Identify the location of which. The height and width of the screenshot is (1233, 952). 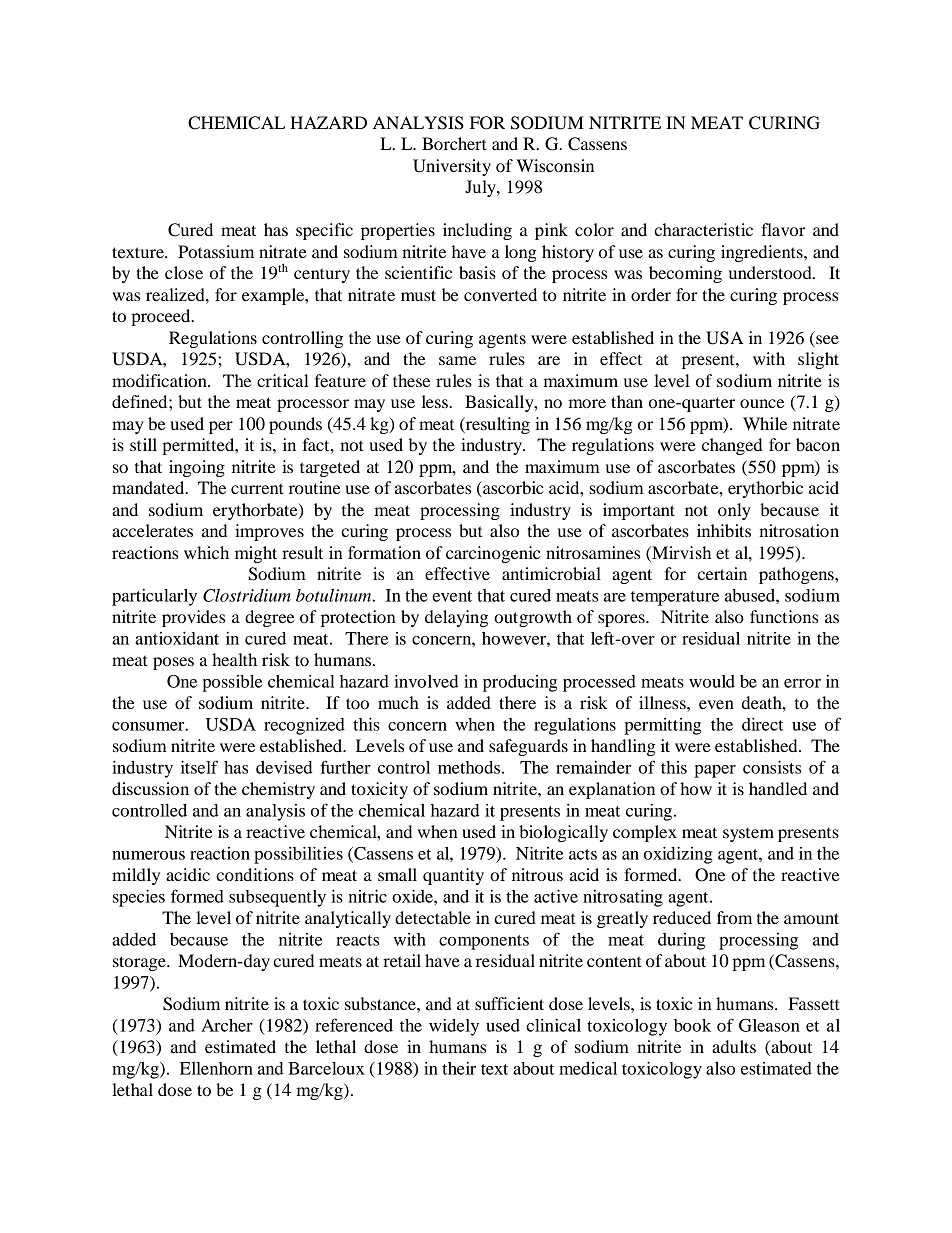
(206, 552).
